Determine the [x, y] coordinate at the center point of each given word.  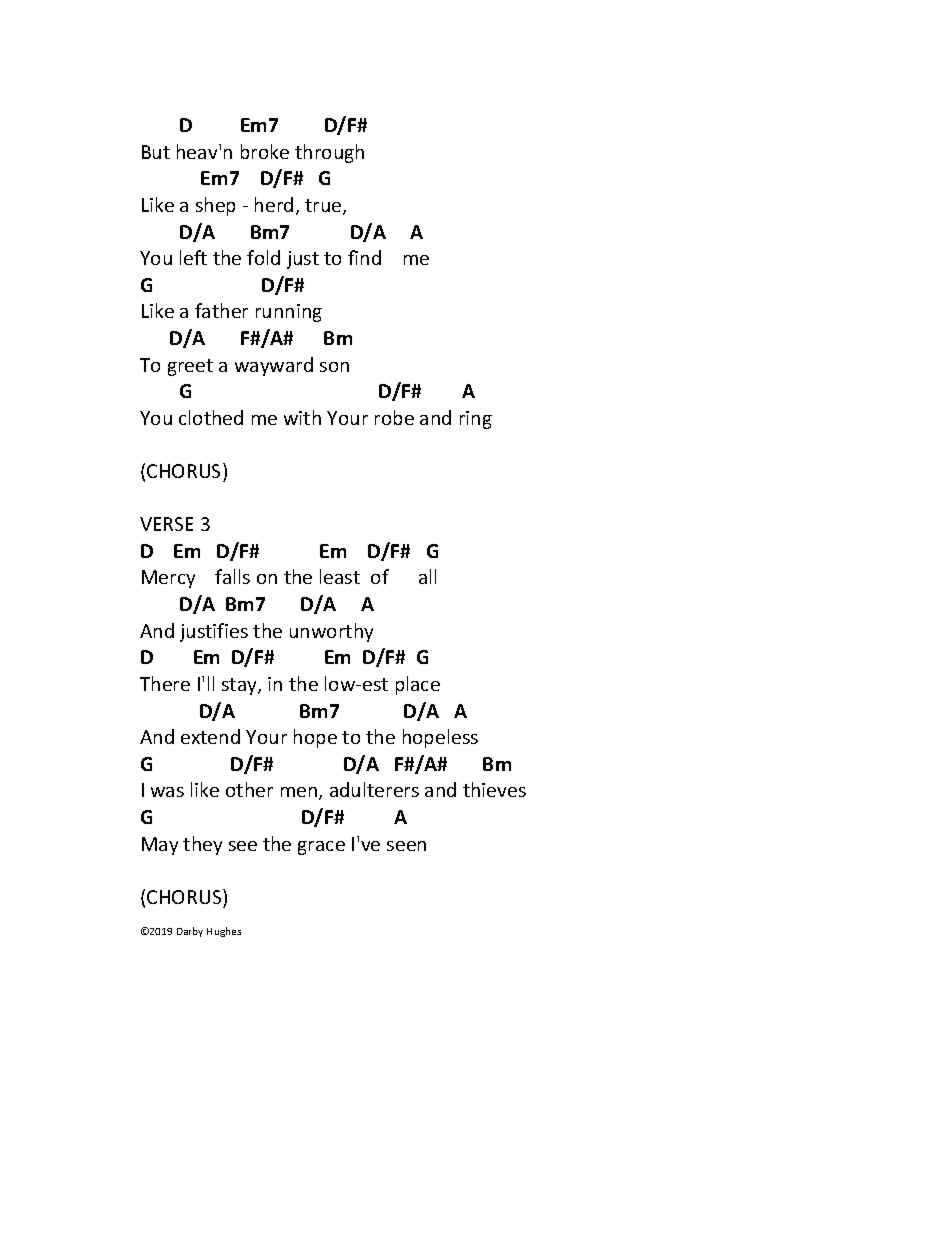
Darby [190, 932]
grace [321, 848]
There [165, 683]
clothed [211, 417]
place [418, 685]
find [364, 257]
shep [215, 206]
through [329, 153]
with [302, 417]
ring [476, 420]
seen [406, 846]
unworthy [331, 632]
